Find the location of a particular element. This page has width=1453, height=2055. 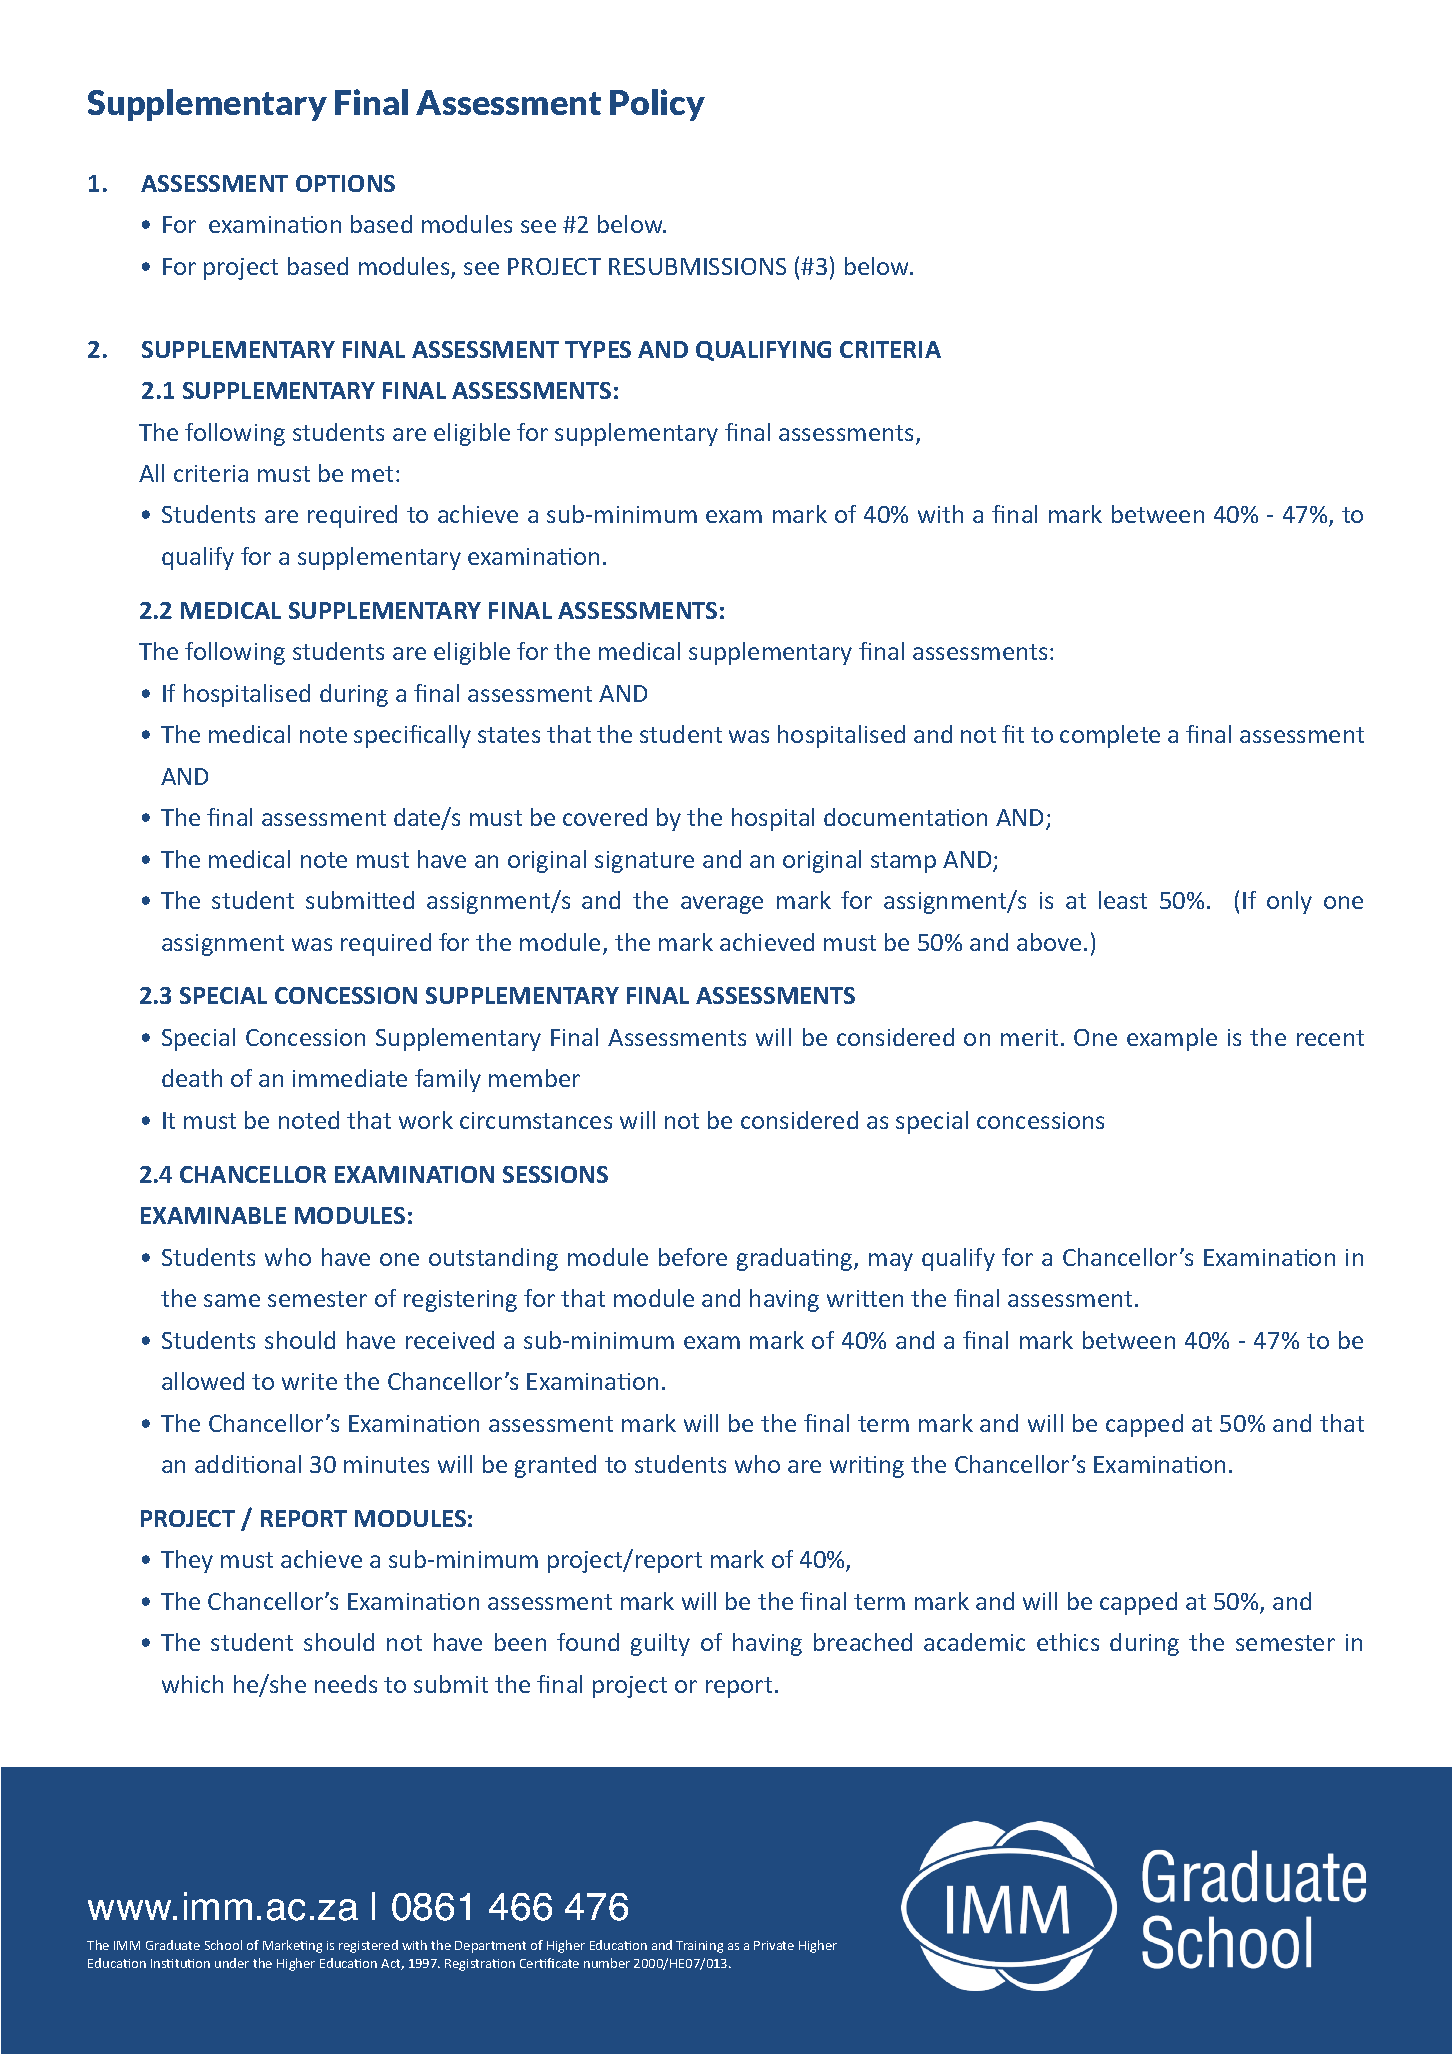

Policy is located at coordinates (657, 105).
